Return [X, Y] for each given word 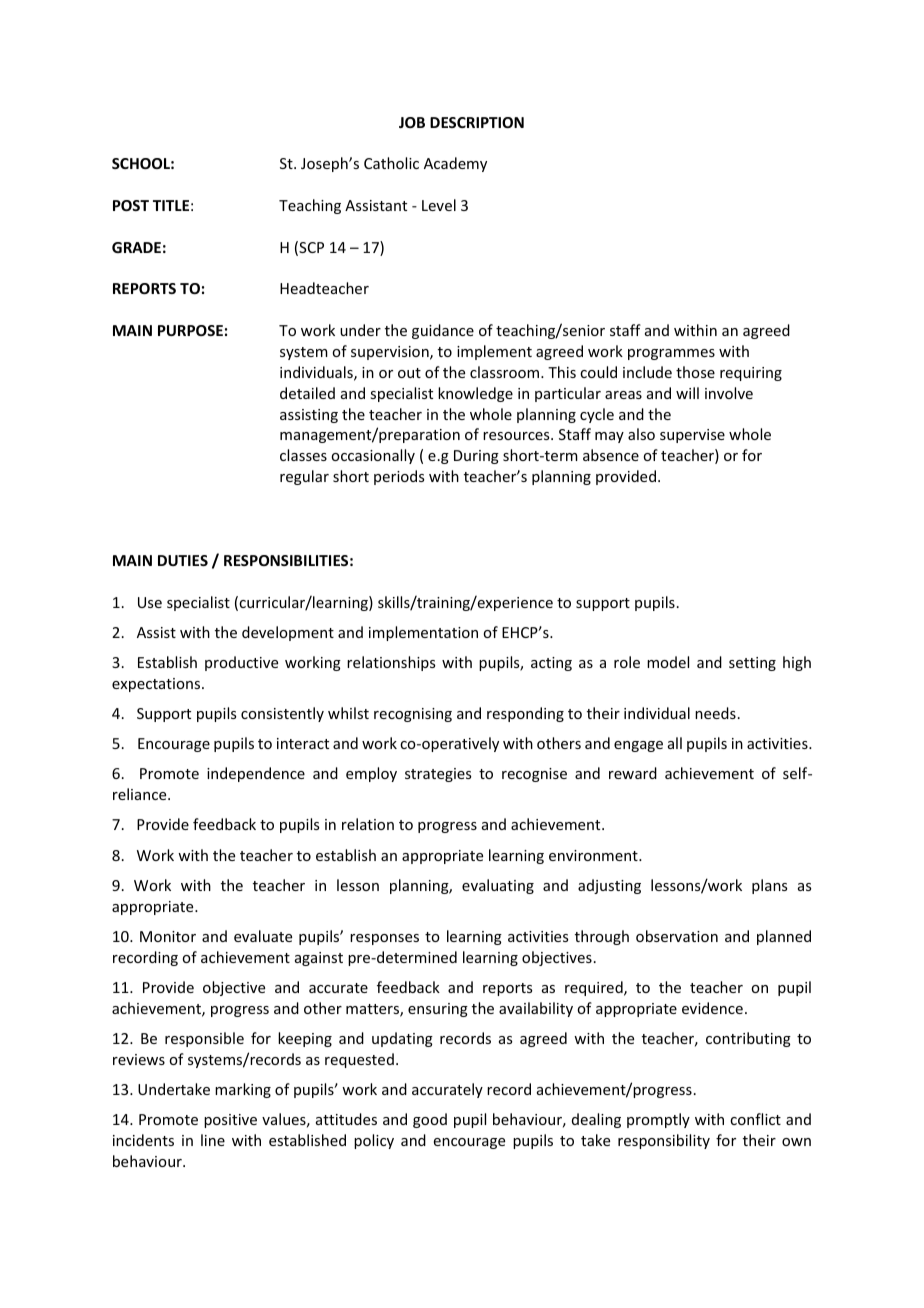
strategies [438, 775]
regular [304, 477]
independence [256, 774]
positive [230, 1121]
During [476, 457]
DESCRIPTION [477, 122]
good [430, 1120]
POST [131, 205]
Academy [455, 164]
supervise [692, 436]
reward [633, 773]
